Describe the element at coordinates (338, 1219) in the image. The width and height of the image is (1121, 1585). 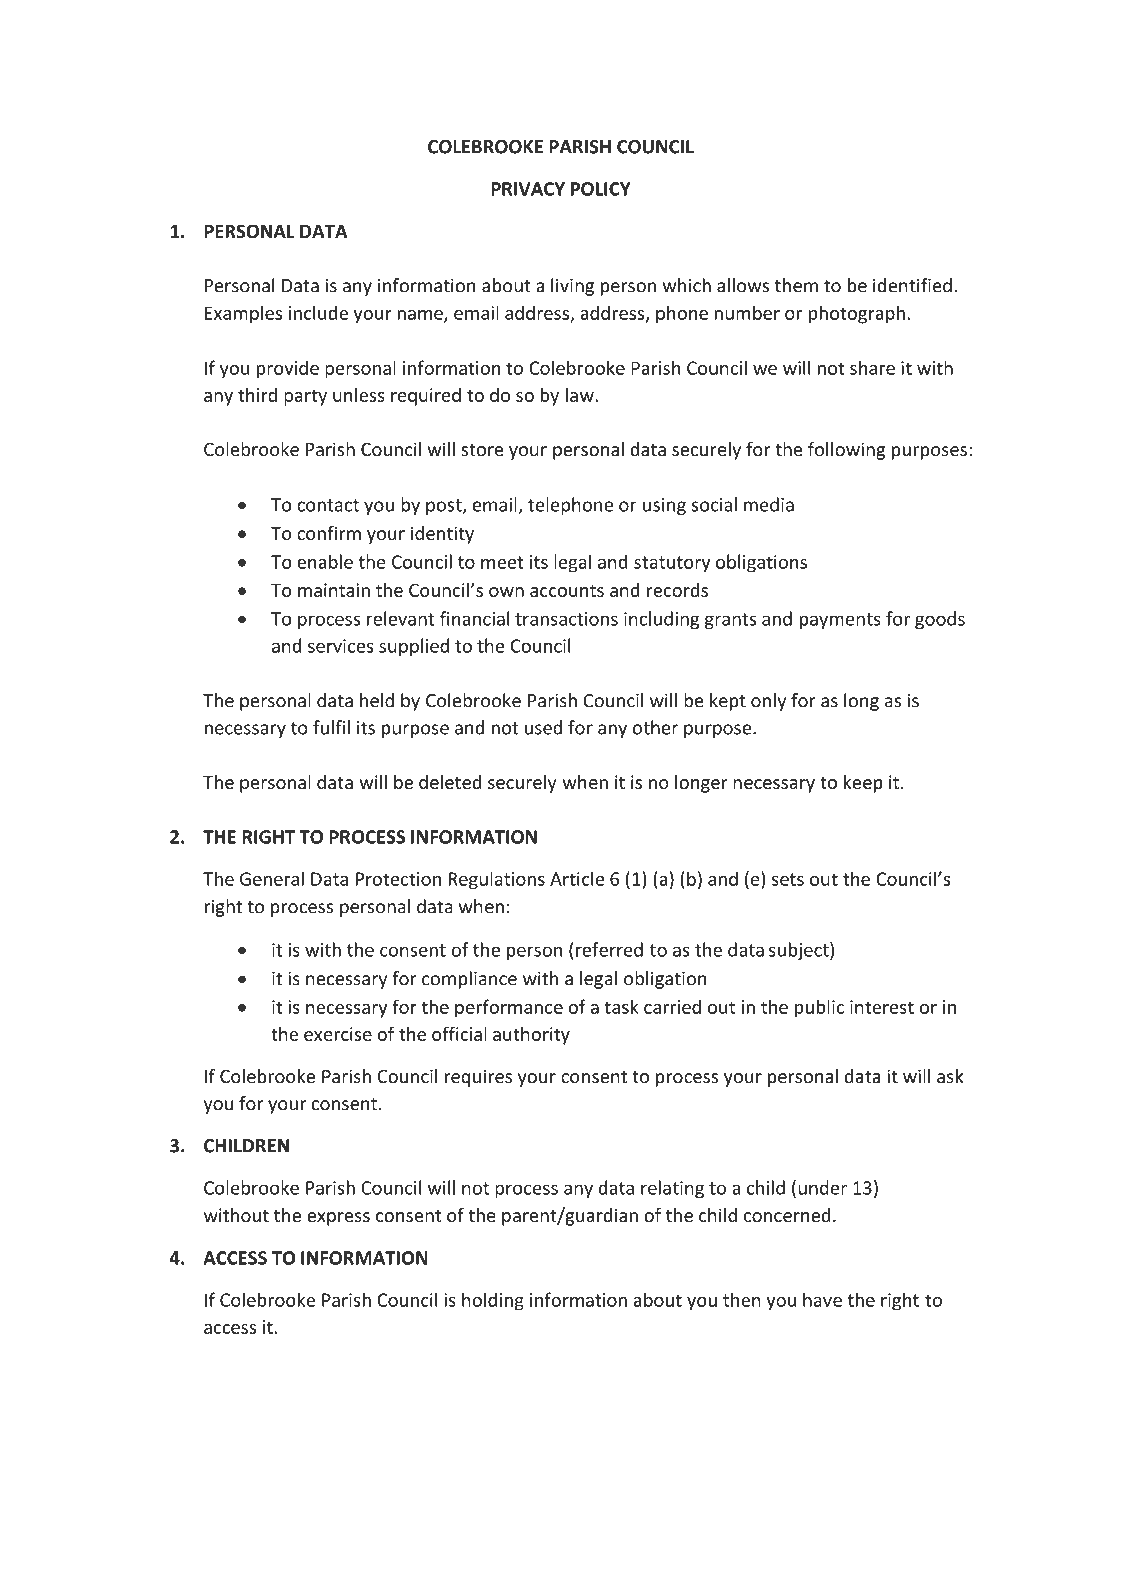
I see `express` at that location.
